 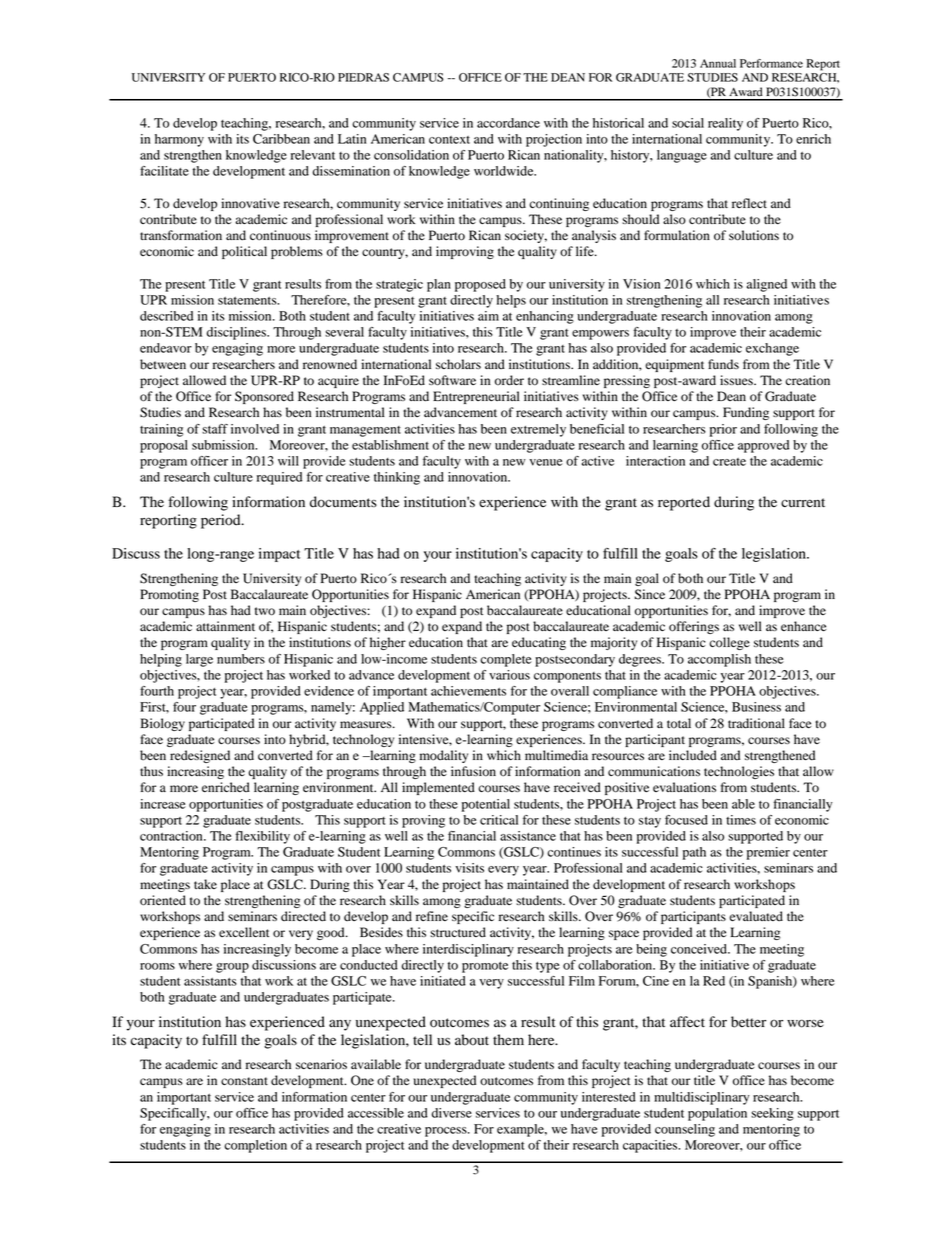 What do you see at coordinates (725, 124) in the page?
I see `reality` at bounding box center [725, 124].
